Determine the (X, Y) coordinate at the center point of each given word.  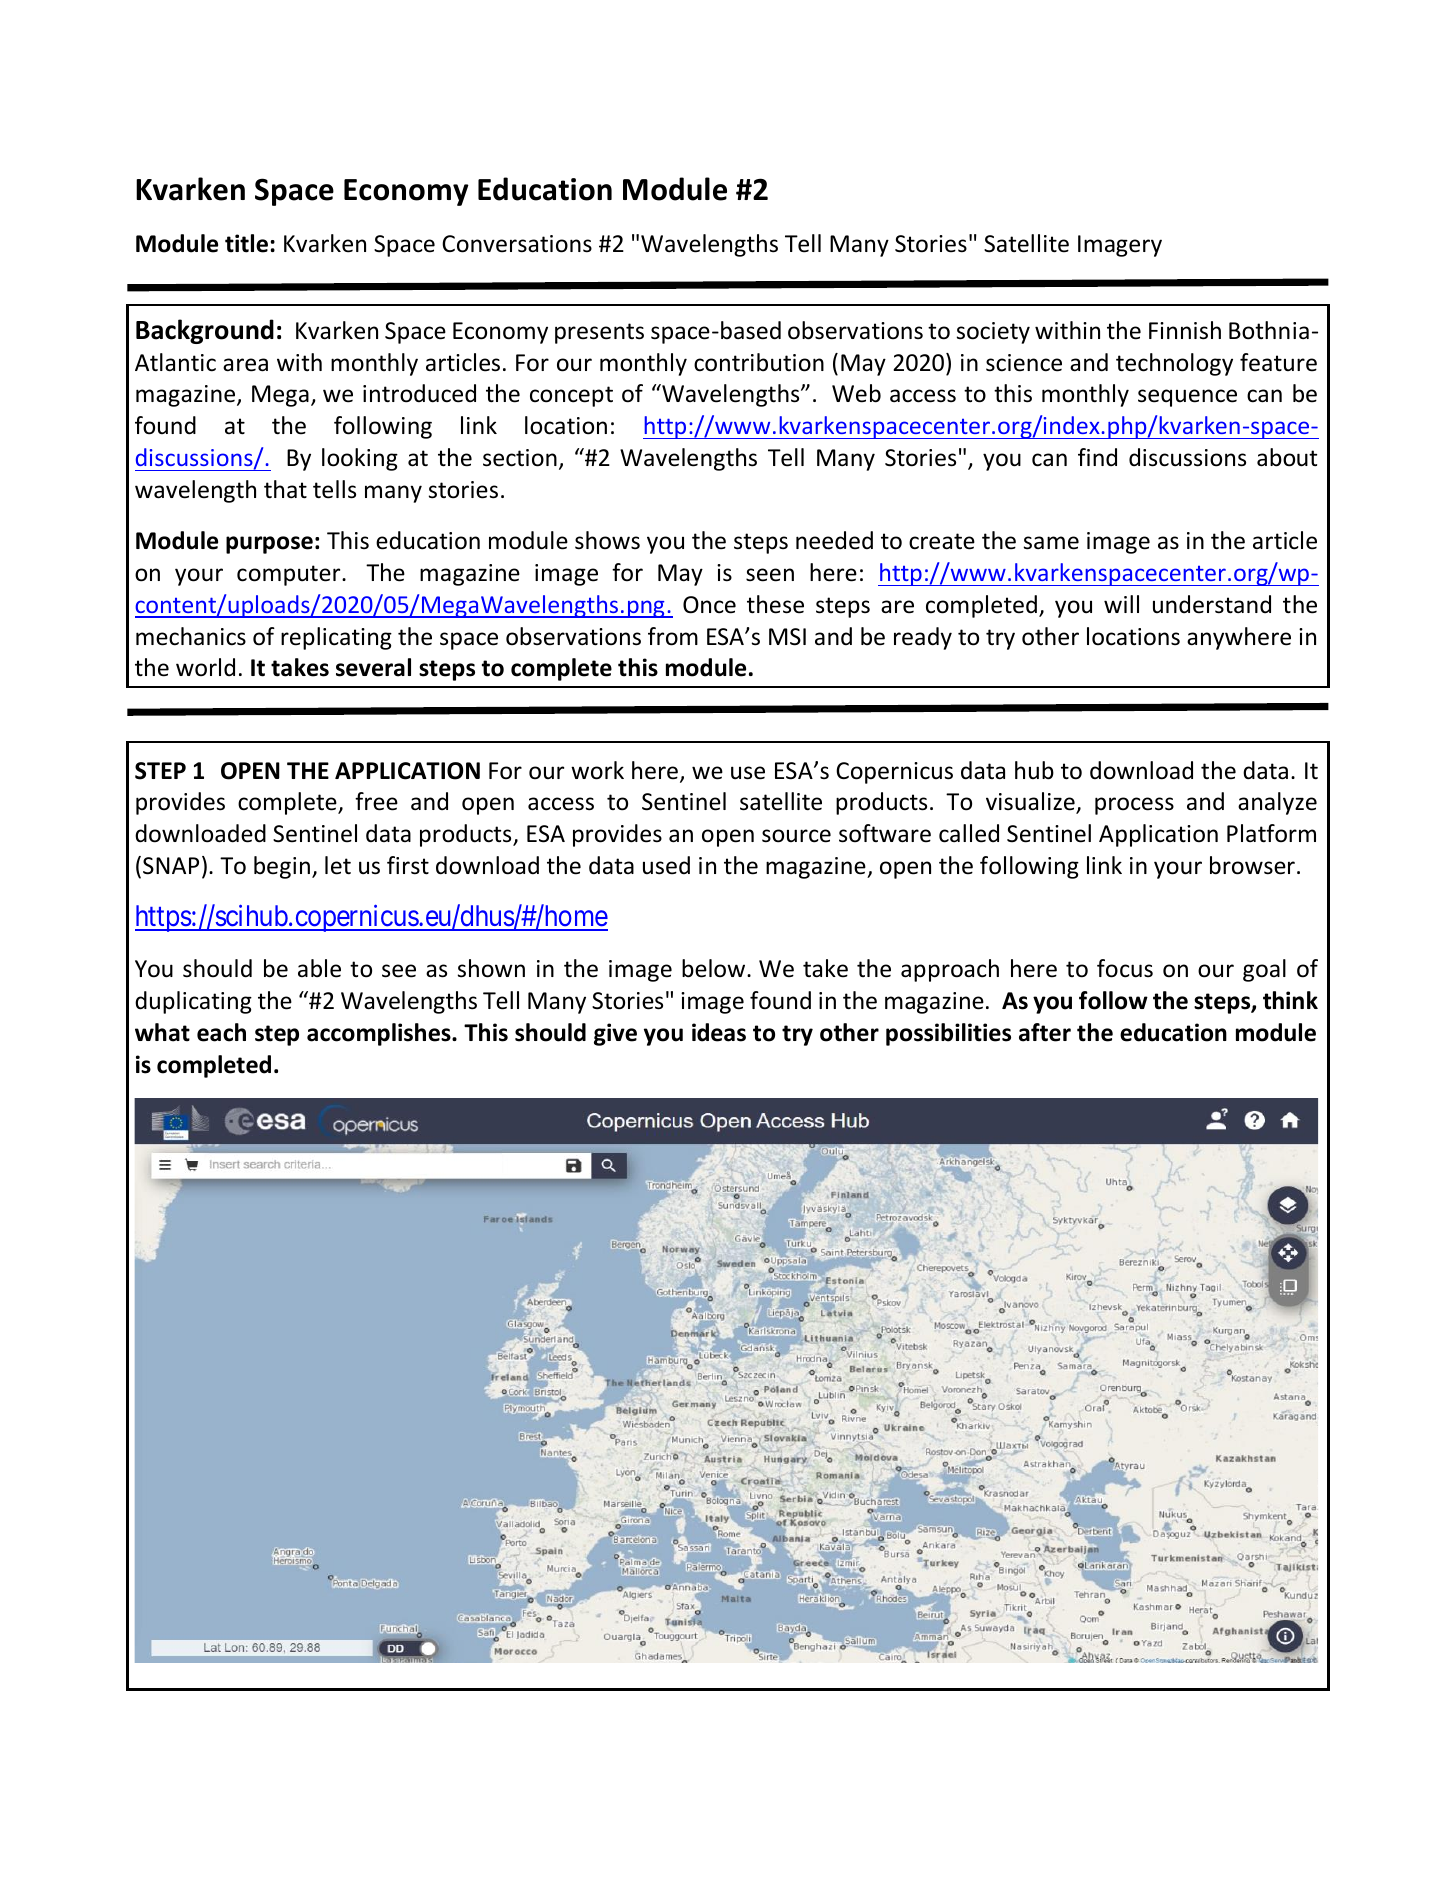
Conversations (517, 244)
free (376, 801)
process (1134, 806)
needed (834, 540)
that (285, 489)
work (597, 770)
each (221, 1032)
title (246, 243)
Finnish (1185, 330)
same (1051, 543)
